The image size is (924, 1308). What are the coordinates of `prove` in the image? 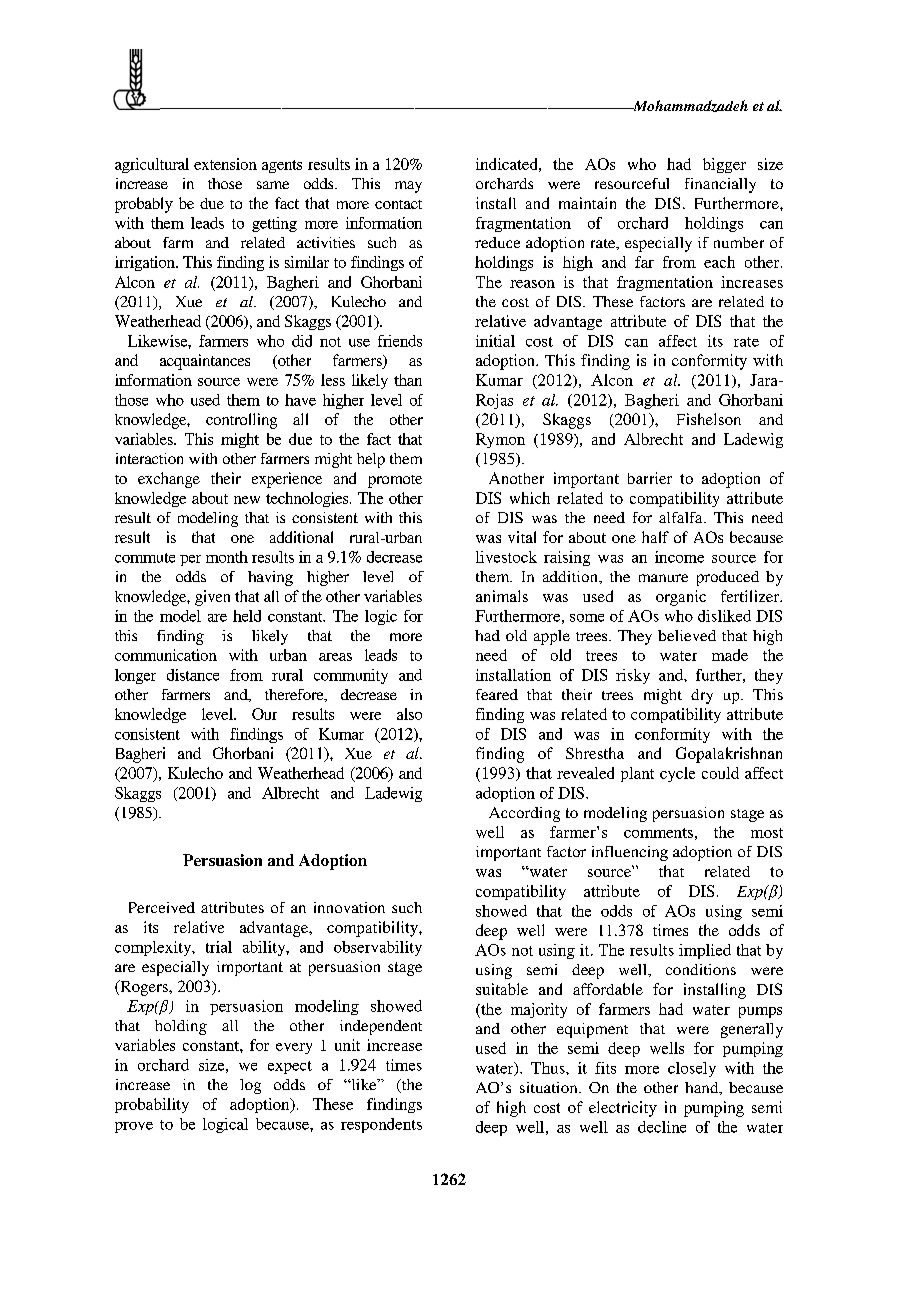 It's located at (134, 1127).
